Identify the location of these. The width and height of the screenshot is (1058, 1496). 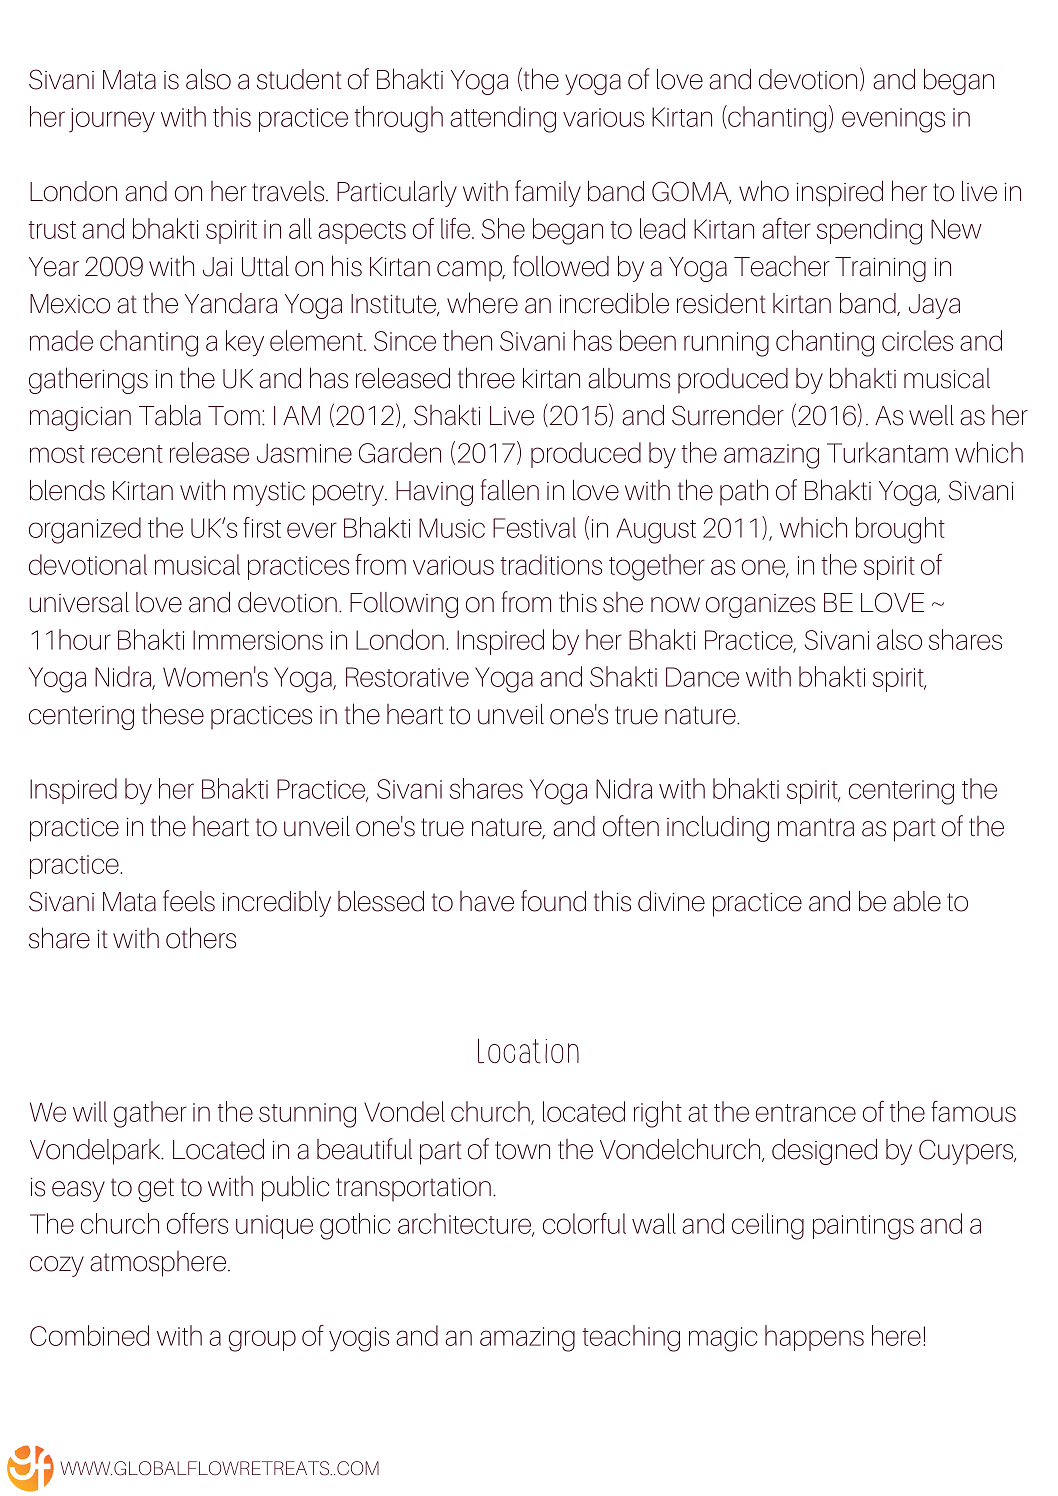
(173, 714).
